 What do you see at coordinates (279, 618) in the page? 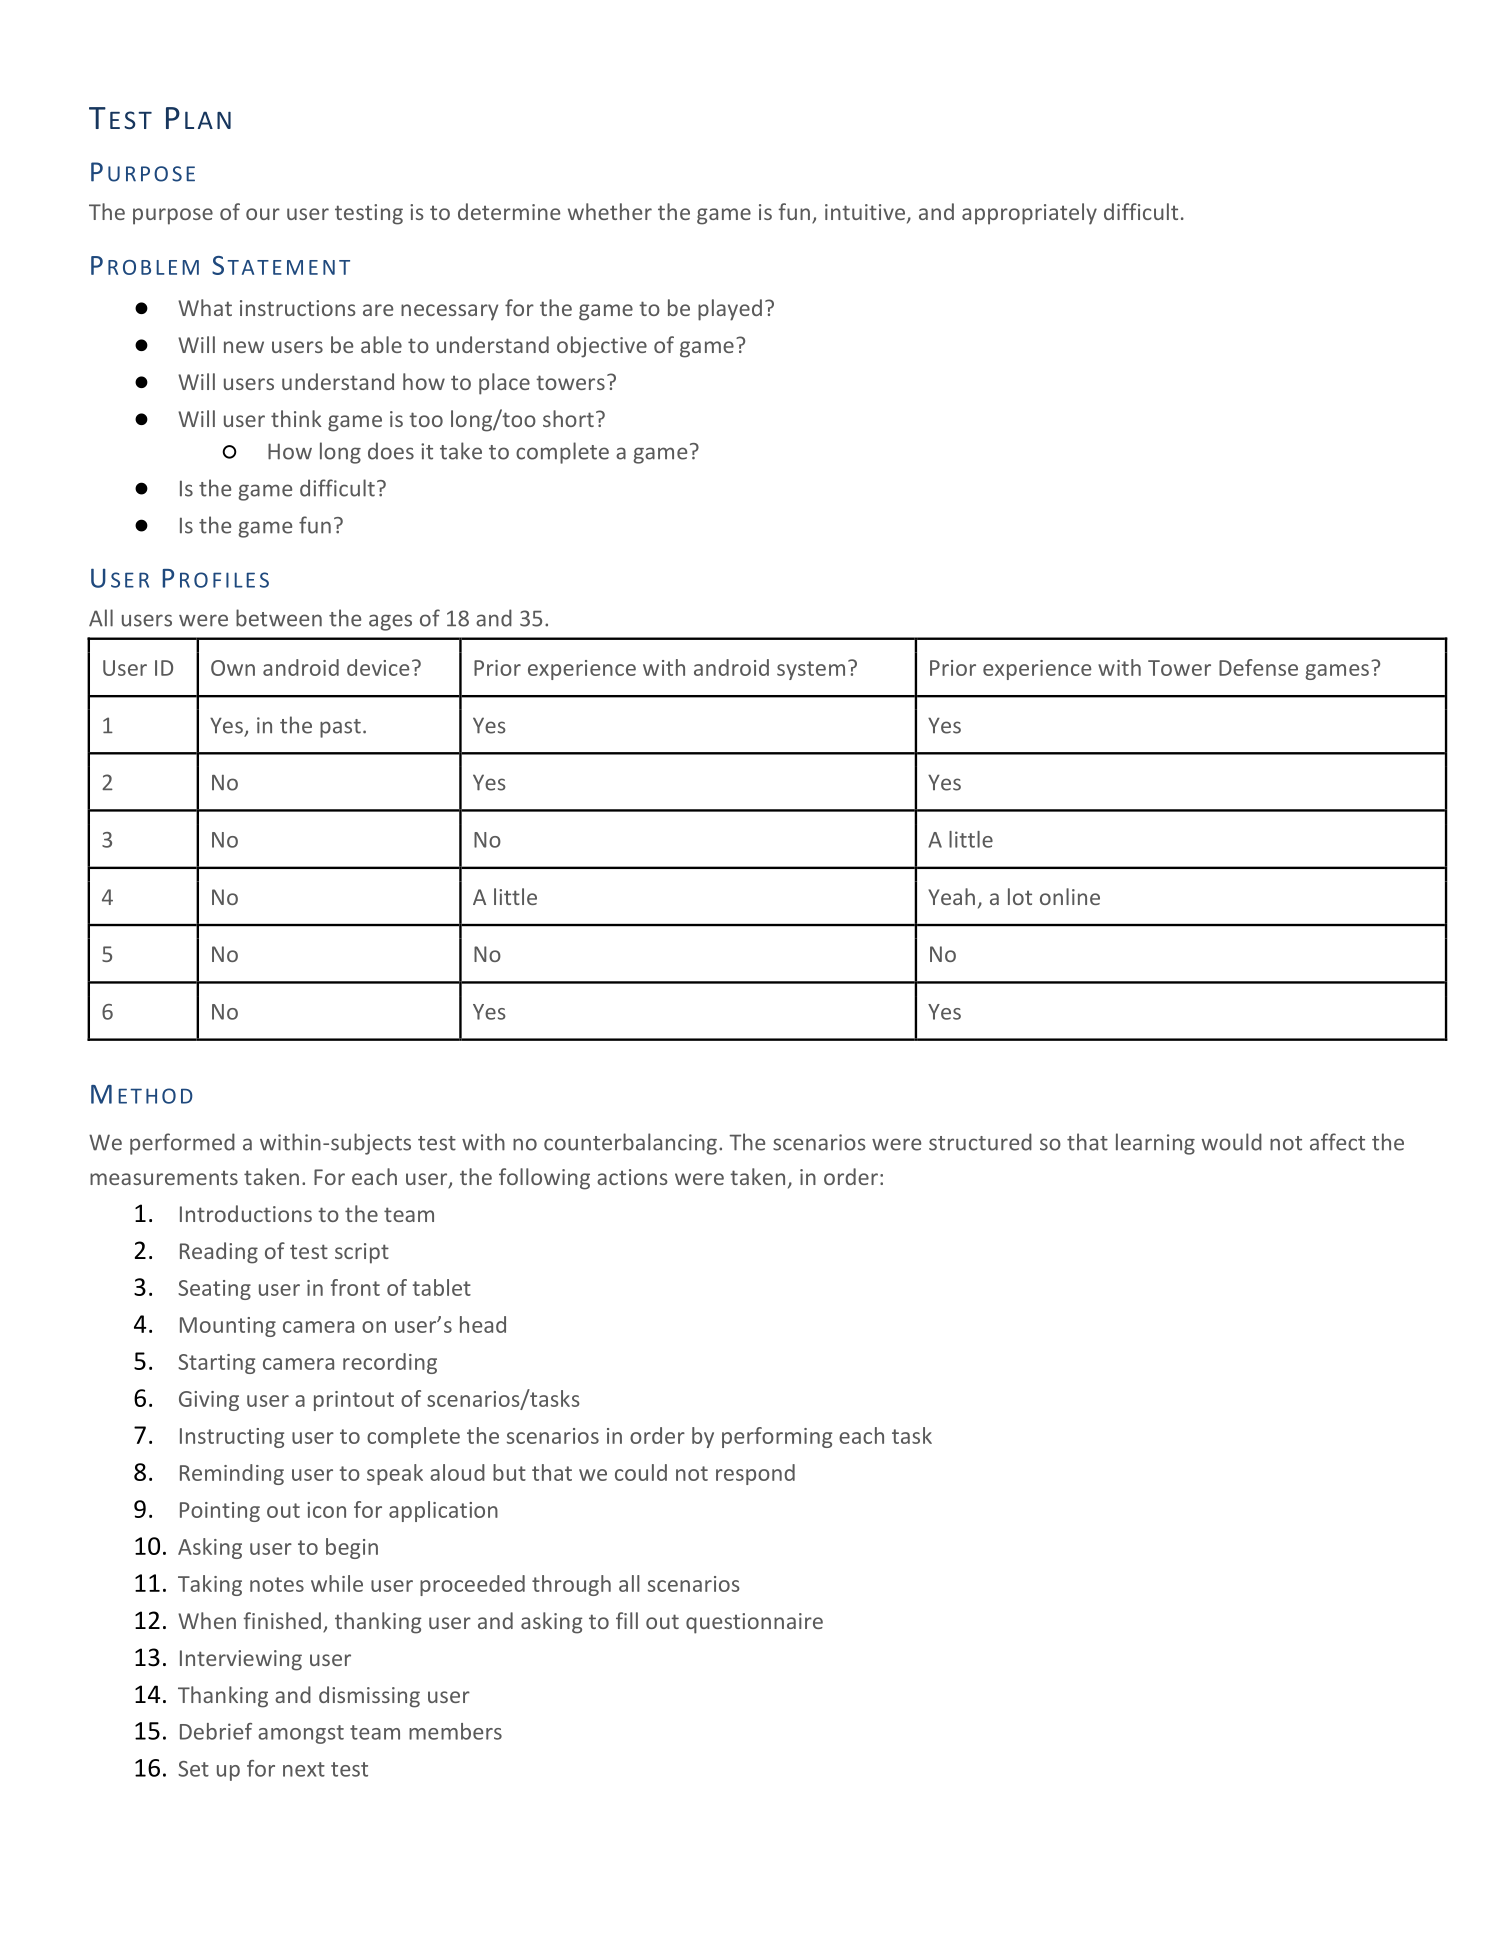
I see `between` at bounding box center [279, 618].
